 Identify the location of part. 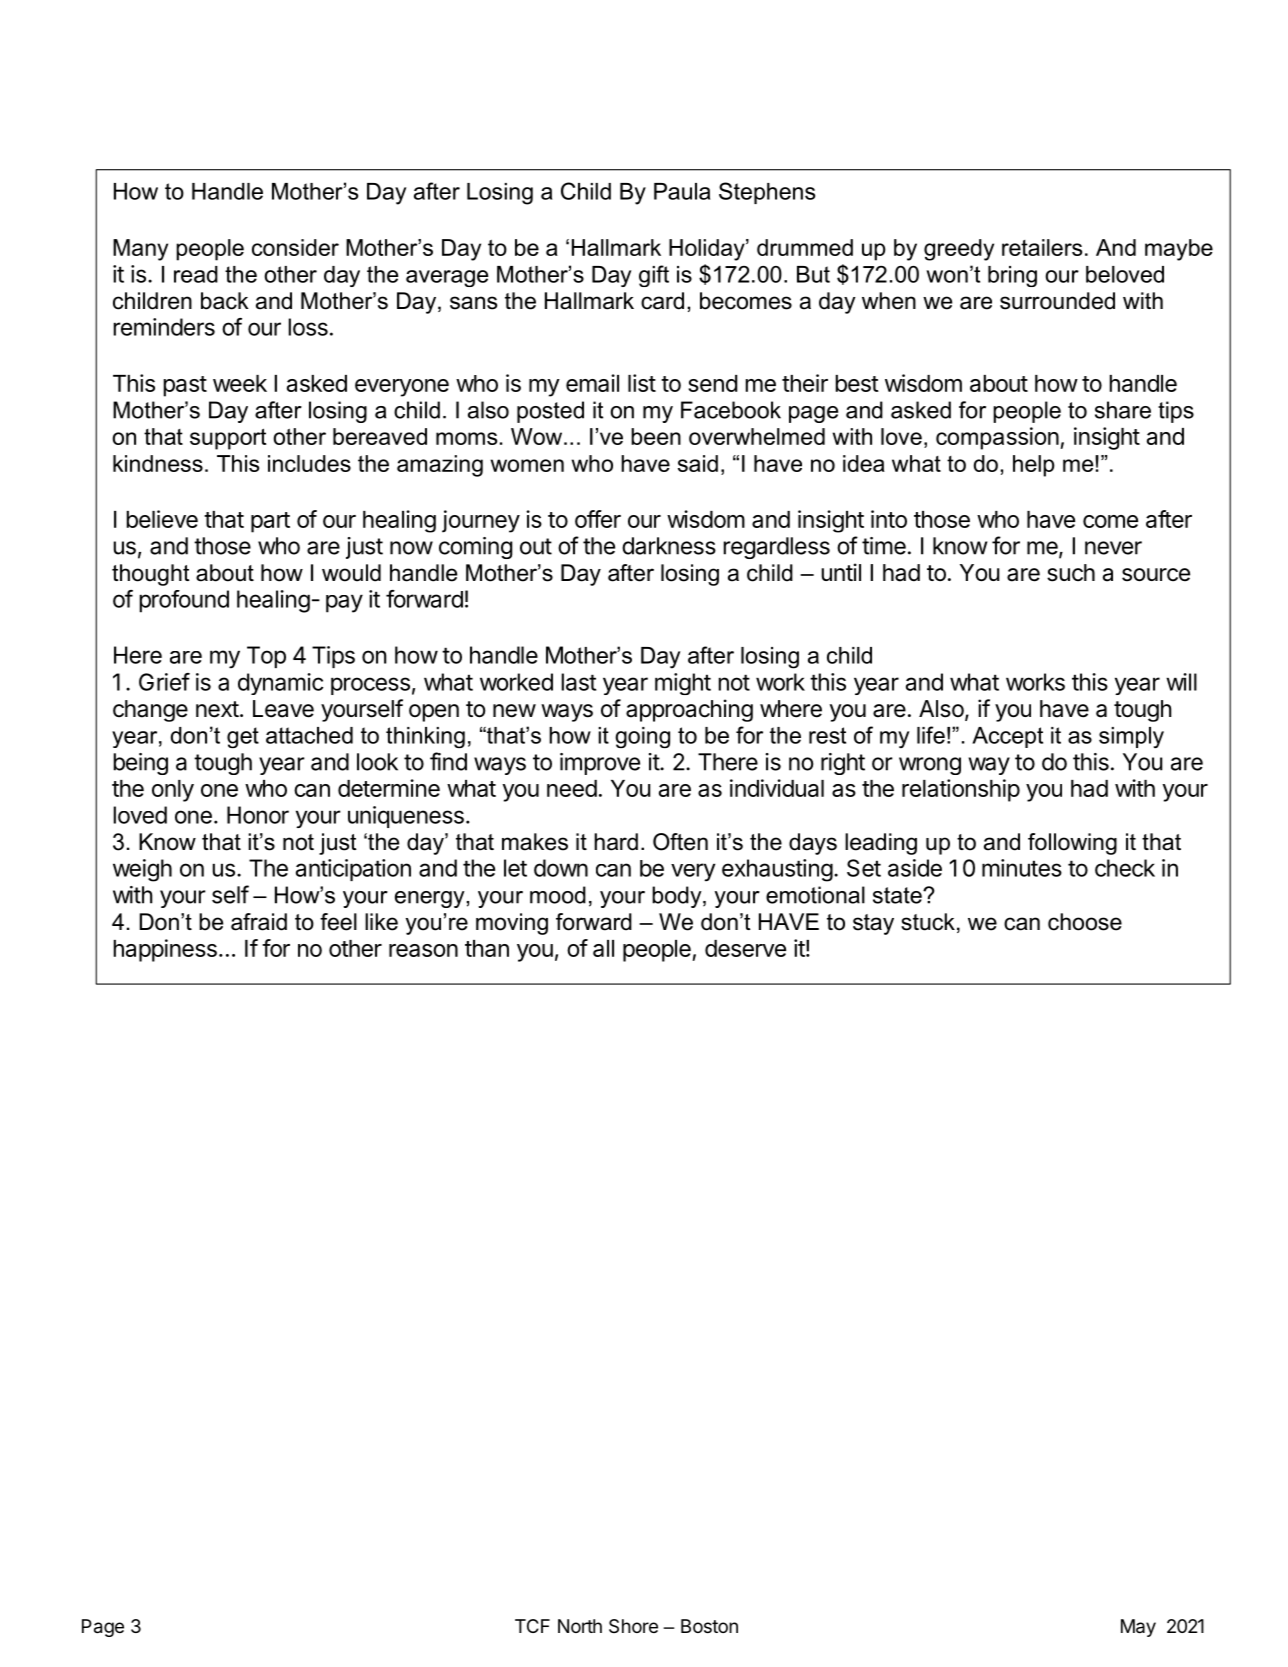
(270, 522).
